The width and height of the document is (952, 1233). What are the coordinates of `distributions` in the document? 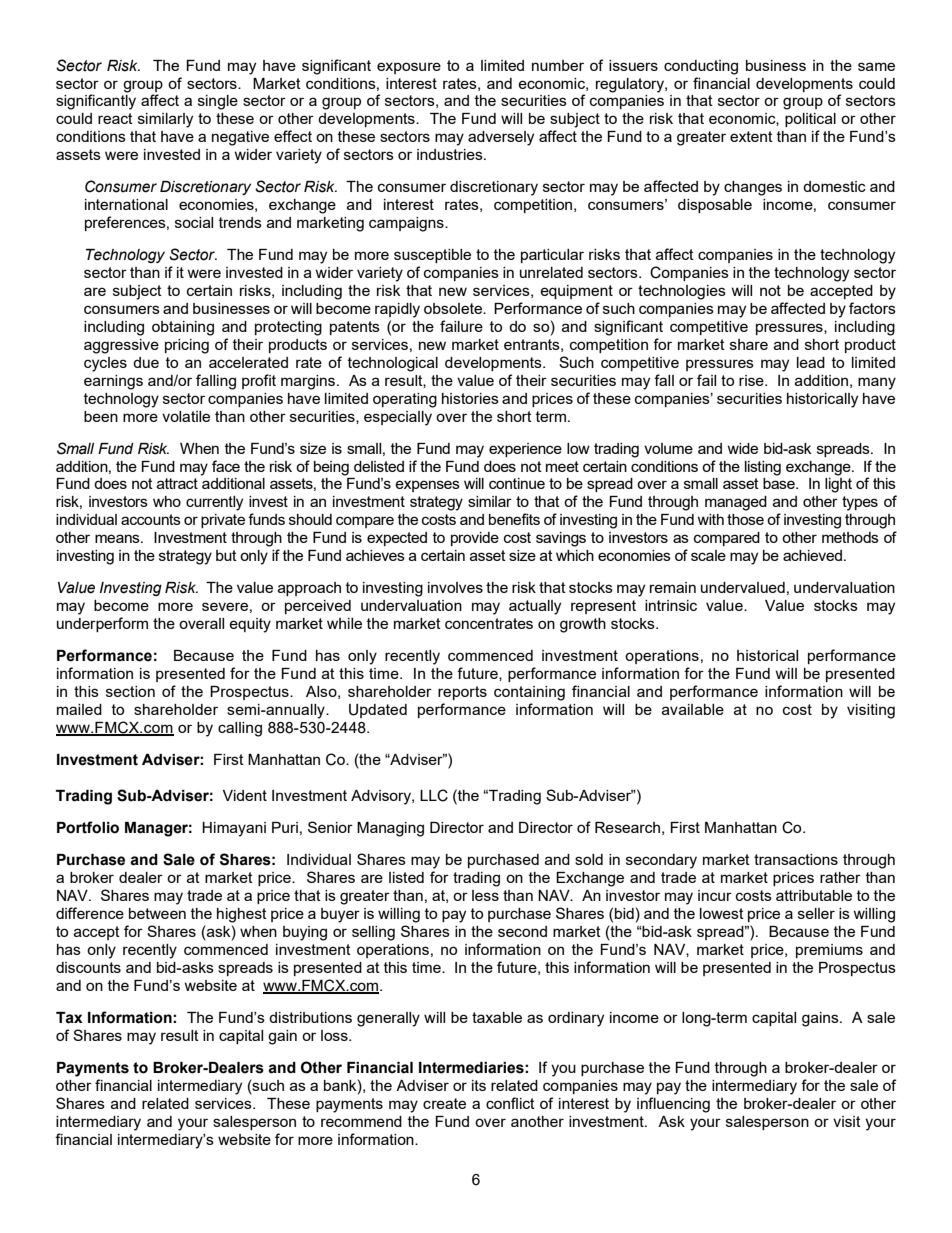 It's located at (310, 1017).
